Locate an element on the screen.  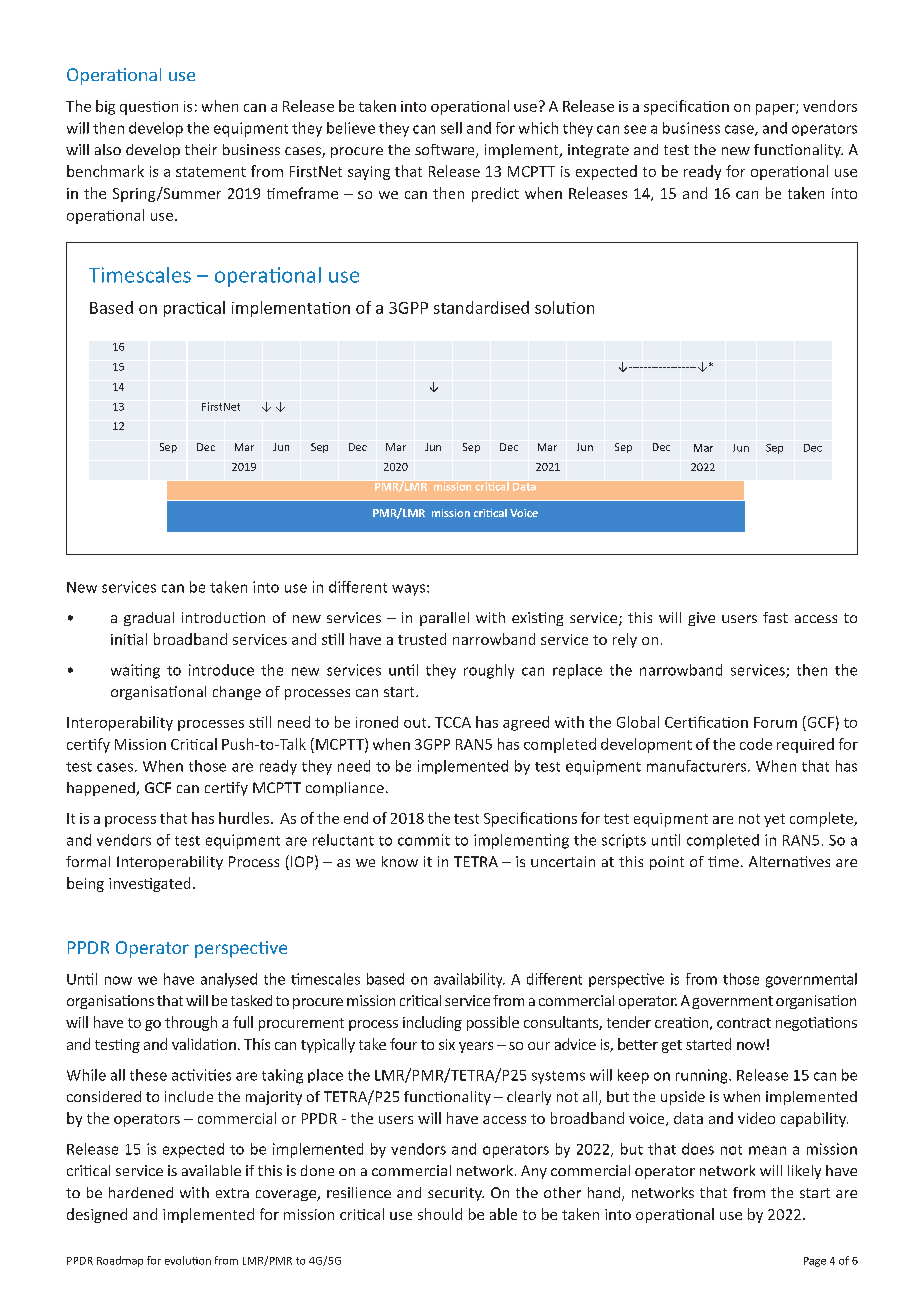
should is located at coordinates (440, 1214).
